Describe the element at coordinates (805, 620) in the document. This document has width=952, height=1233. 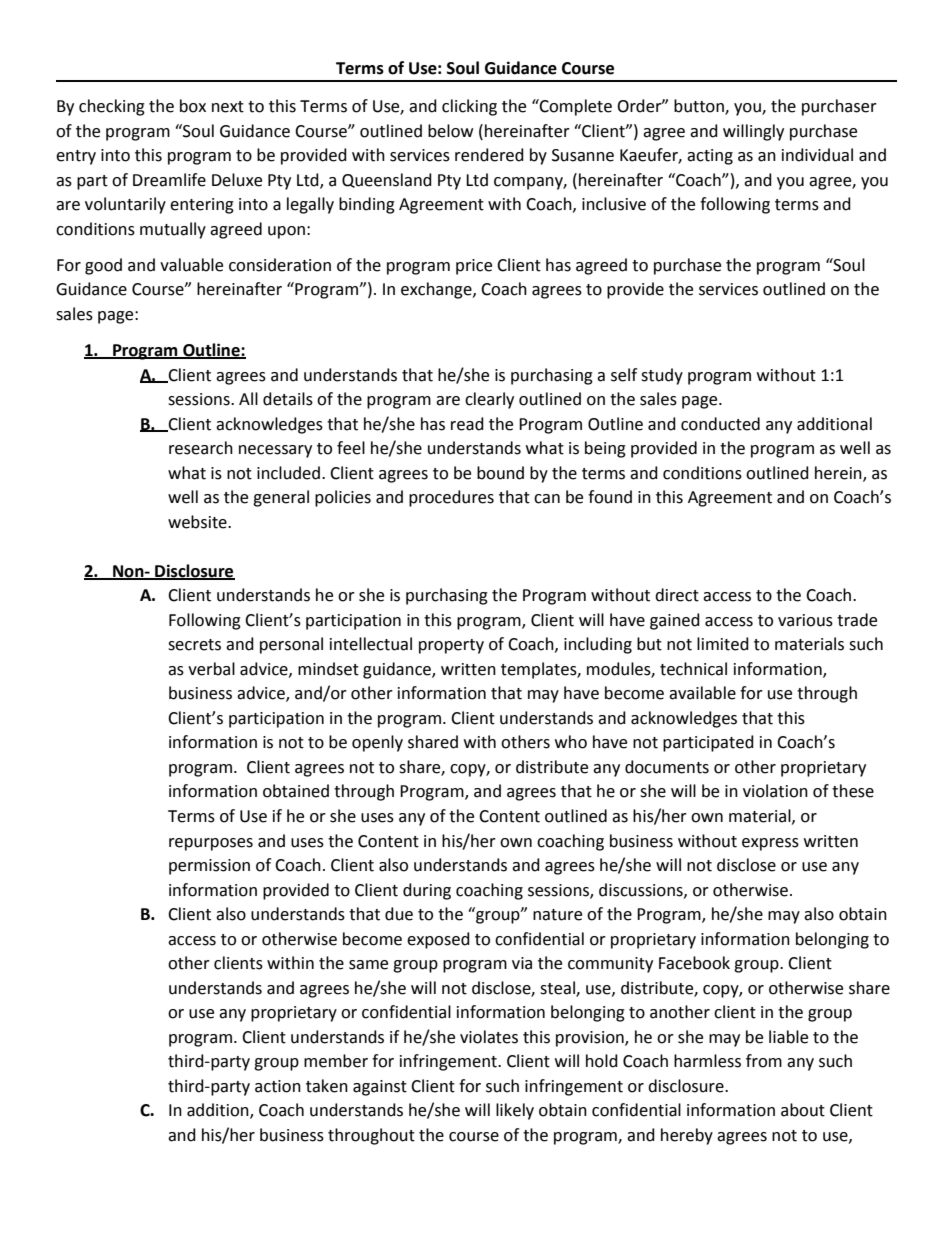
I see `various` at that location.
